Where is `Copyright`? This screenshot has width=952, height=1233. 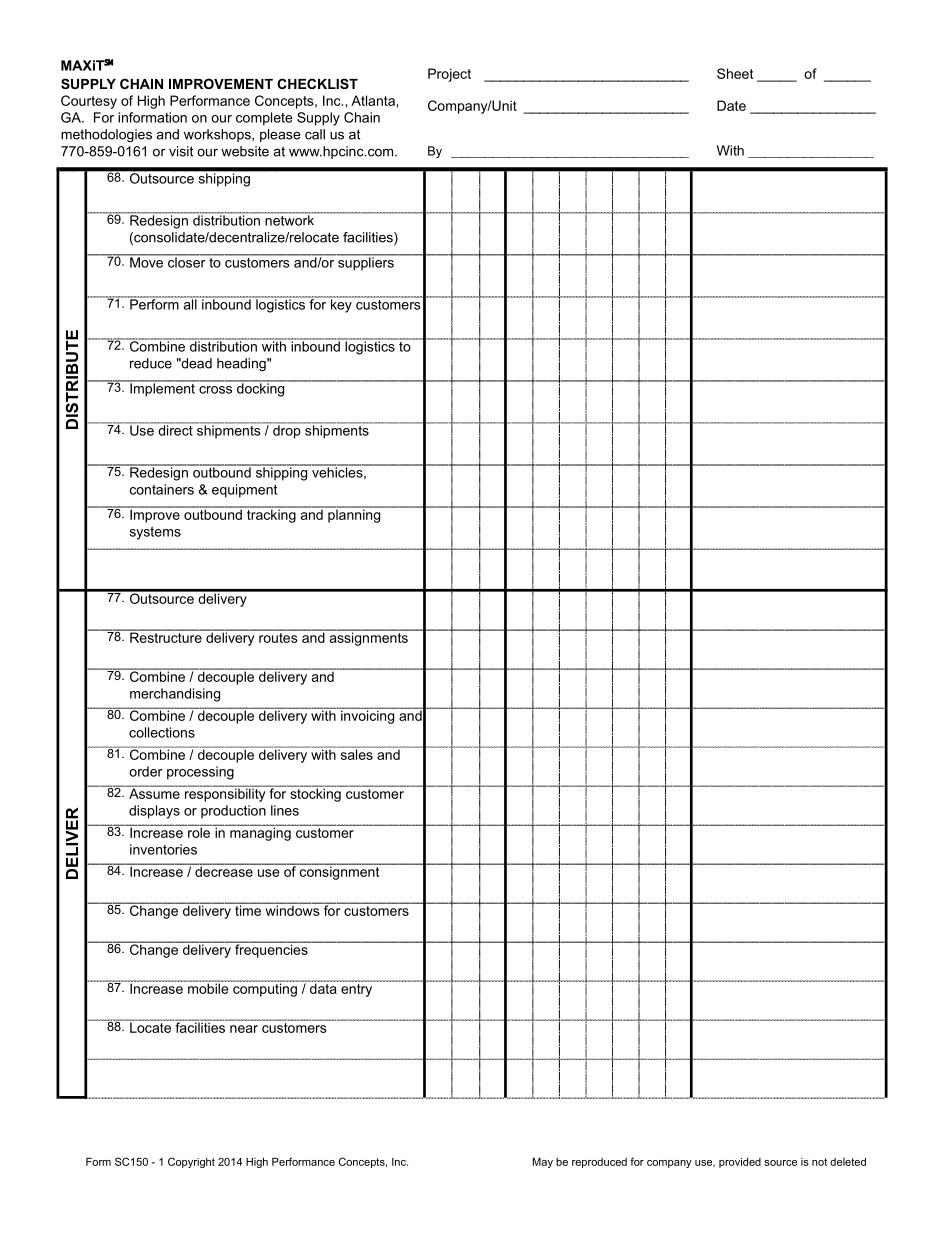 Copyright is located at coordinates (191, 1162).
